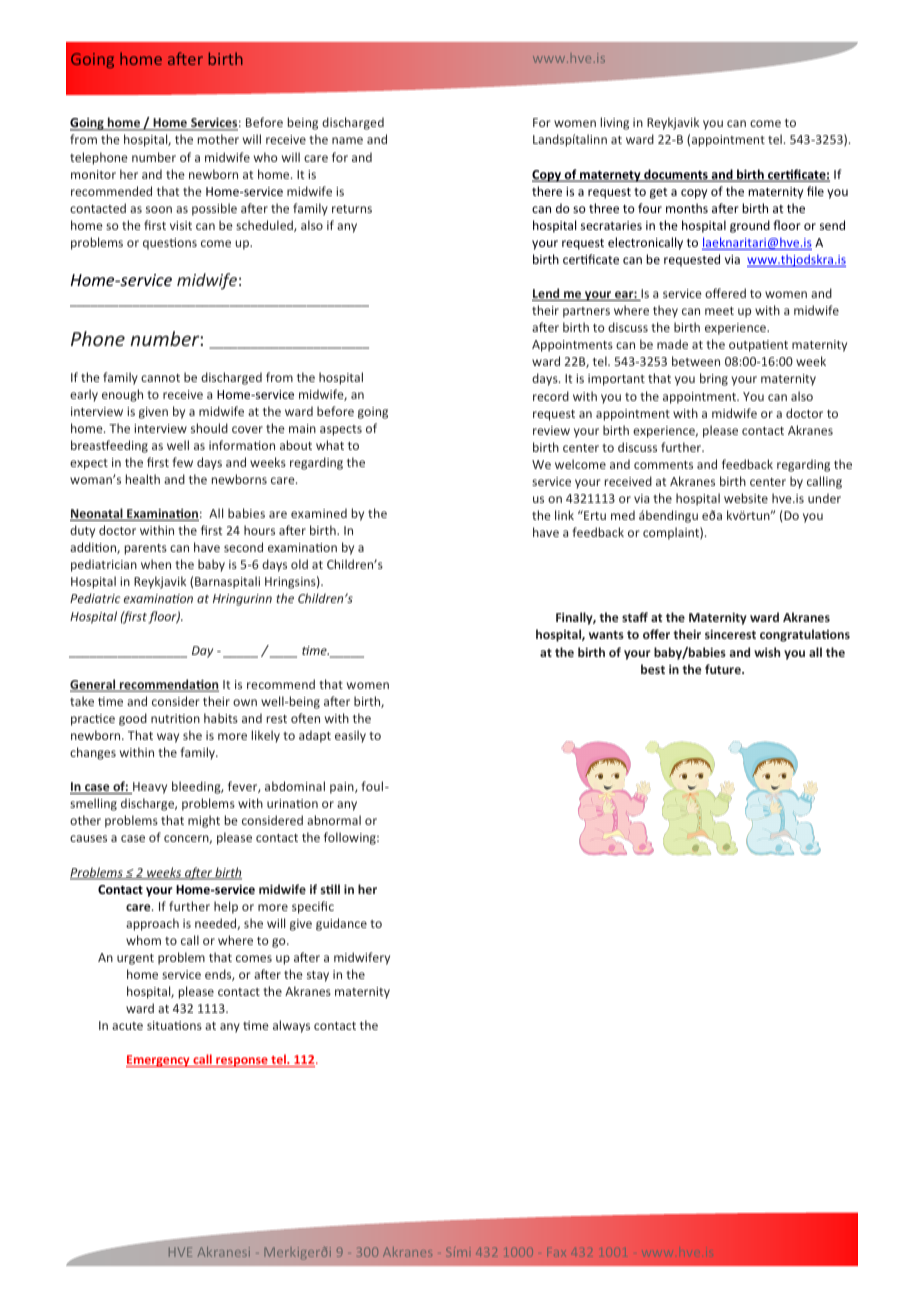 The image size is (924, 1308). Describe the element at coordinates (291, 1026) in the screenshot. I see `always` at that location.
